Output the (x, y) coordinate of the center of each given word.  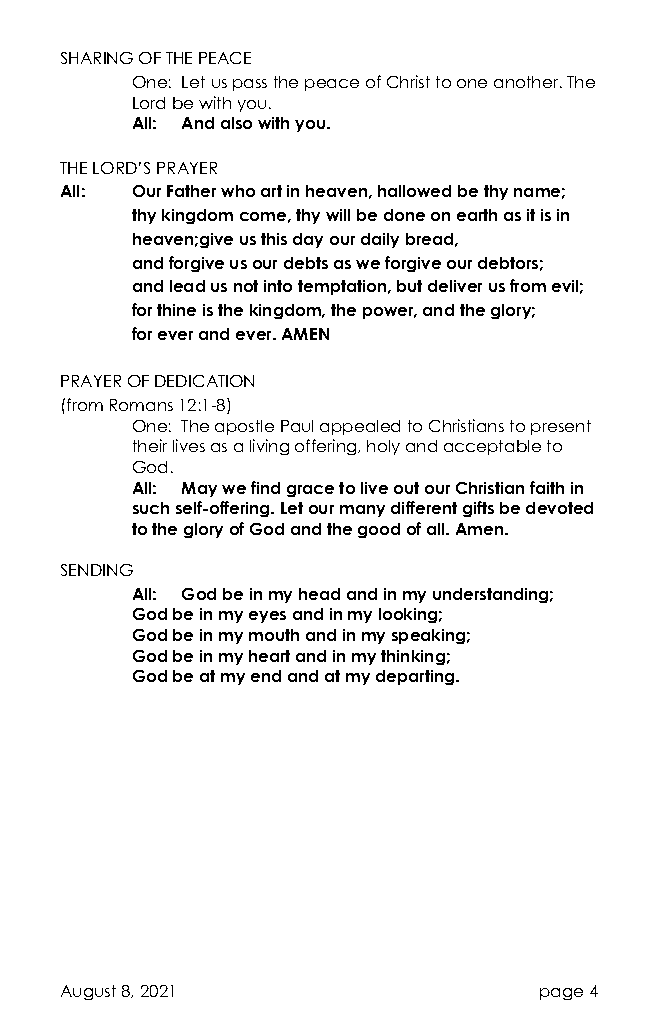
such (151, 508)
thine (176, 310)
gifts (478, 509)
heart (269, 656)
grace (310, 491)
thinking (413, 657)
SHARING (97, 58)
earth (477, 215)
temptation (343, 287)
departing (416, 677)
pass (250, 85)
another (527, 82)
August (88, 992)
